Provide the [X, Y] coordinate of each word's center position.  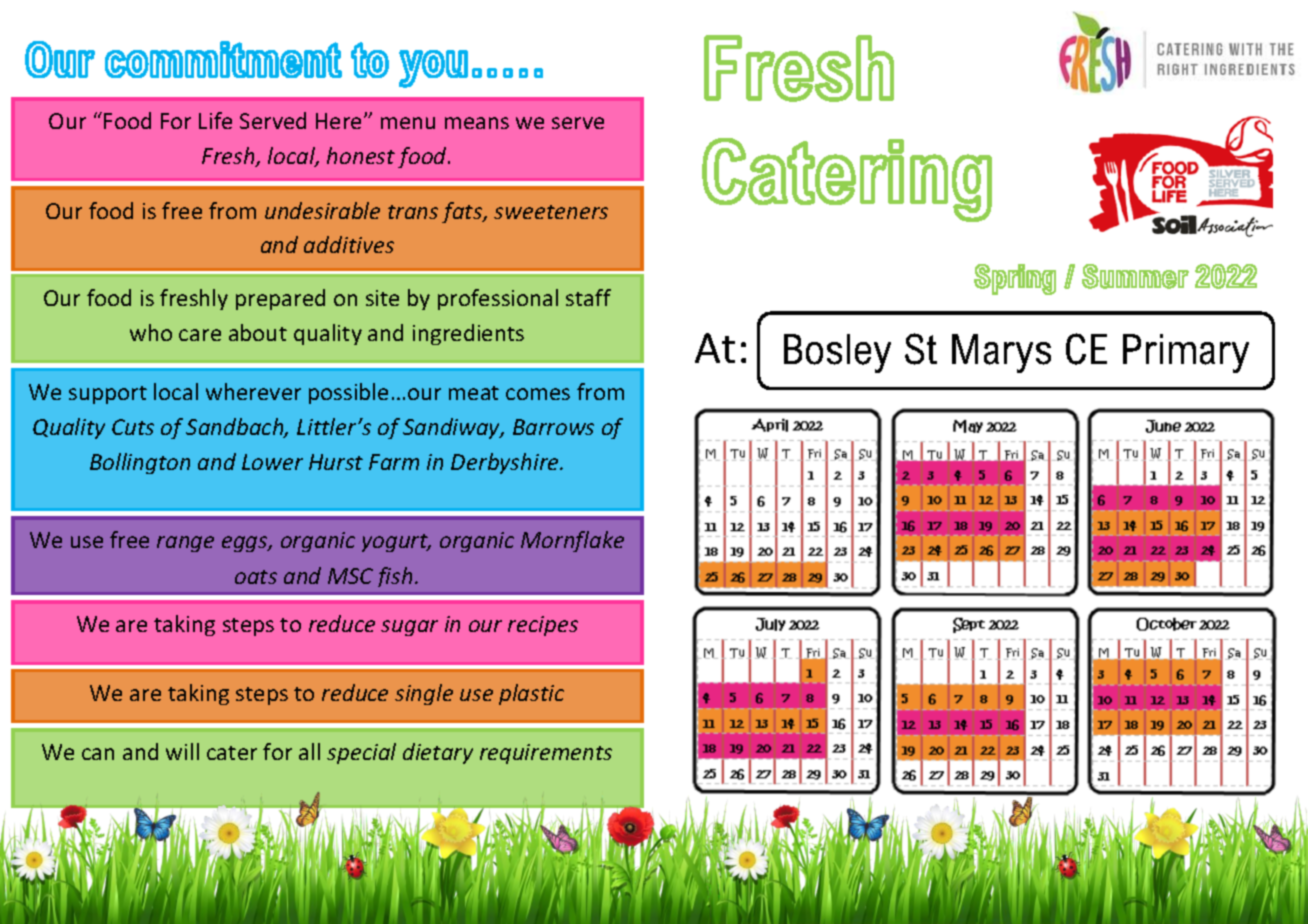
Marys [1001, 353]
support [108, 395]
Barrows [553, 427]
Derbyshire [506, 463]
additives [349, 244]
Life [215, 120]
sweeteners [551, 212]
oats [256, 577]
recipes [543, 626]
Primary [1186, 353]
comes [538, 394]
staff [588, 297]
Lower [272, 462]
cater [232, 753]
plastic [531, 694]
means [477, 123]
